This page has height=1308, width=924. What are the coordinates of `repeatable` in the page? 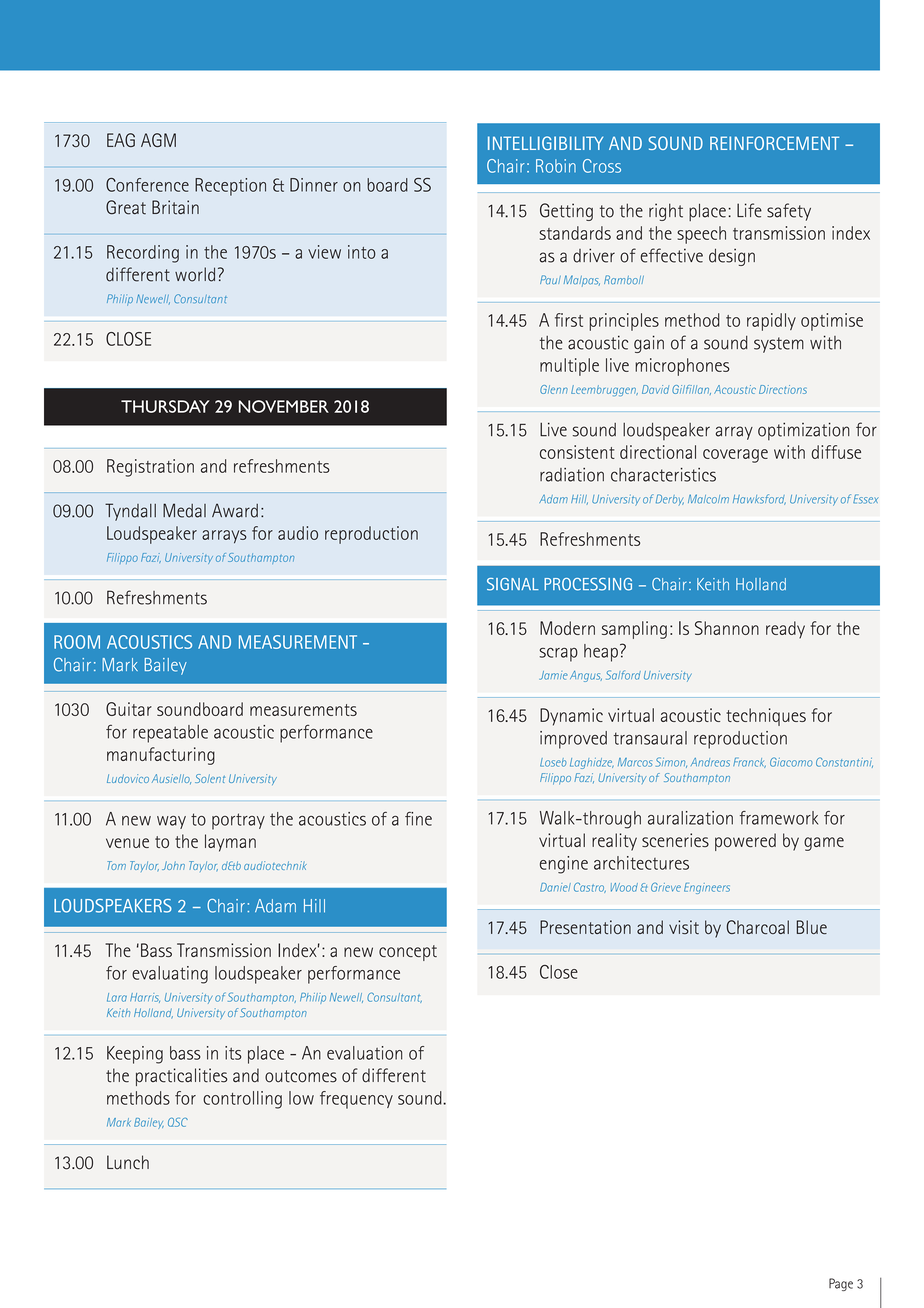 It's located at (170, 734).
